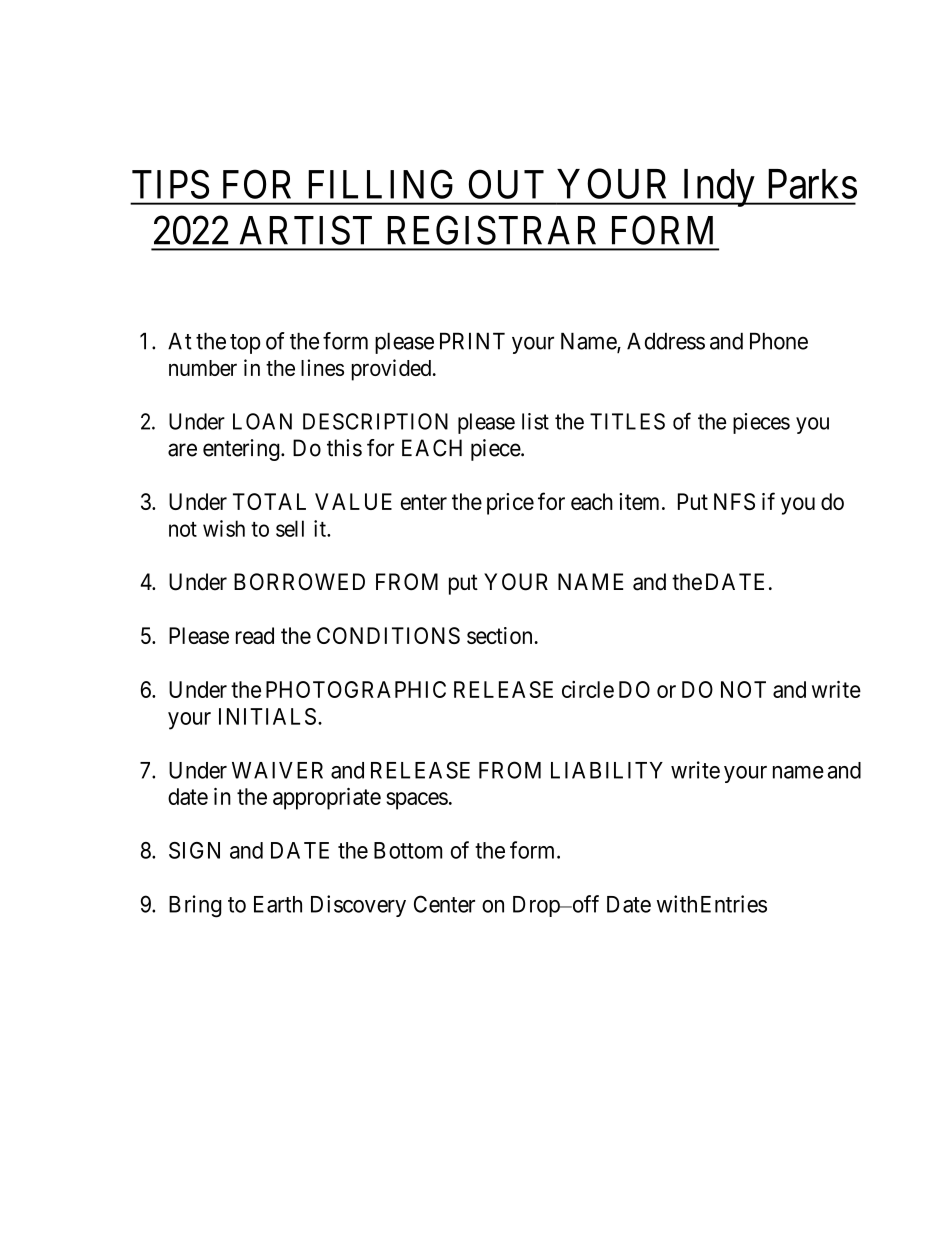 This screenshot has height=1233, width=952. I want to click on Bottom, so click(408, 850).
